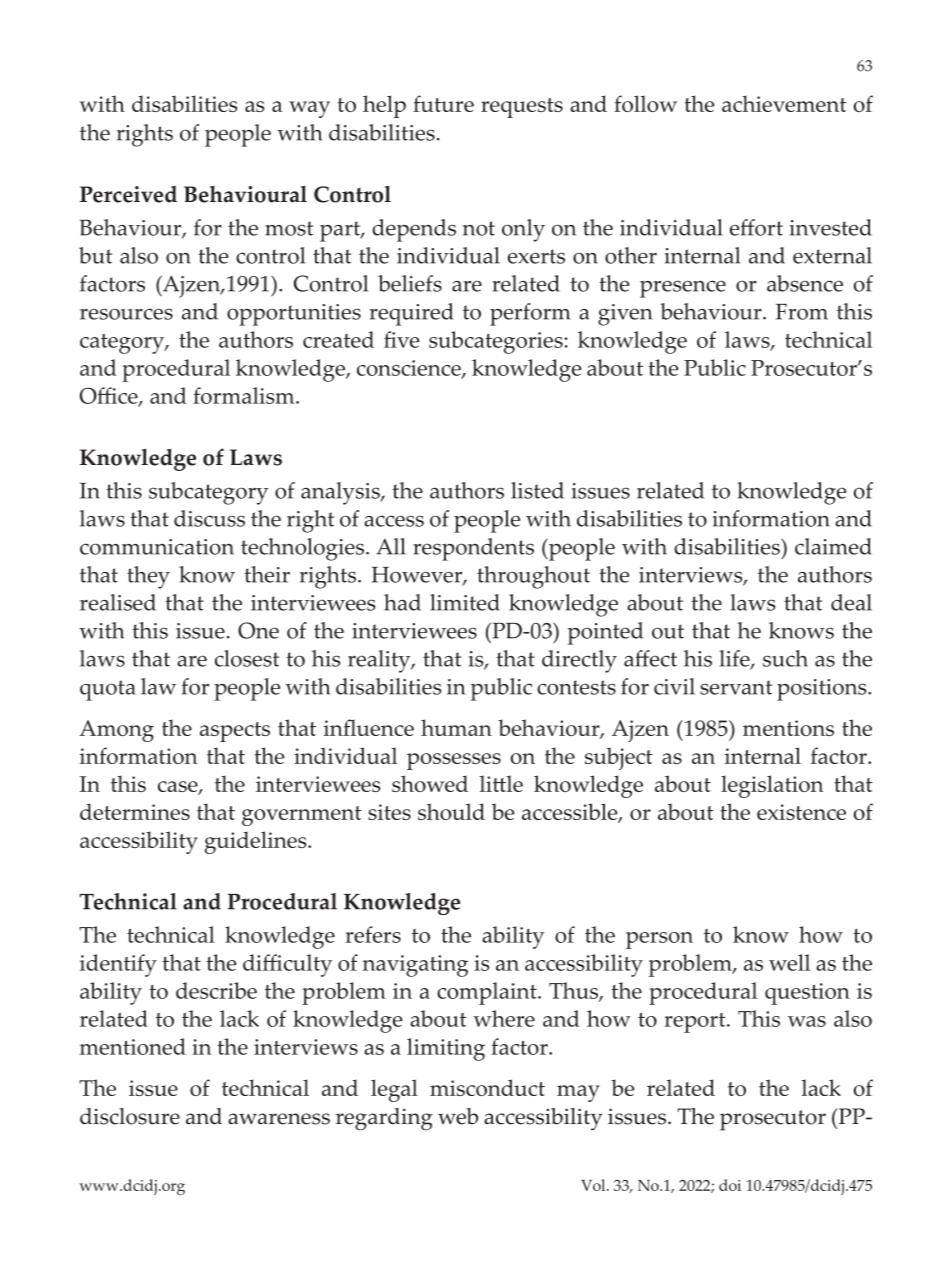 The image size is (952, 1271). What do you see at coordinates (458, 1116) in the screenshot?
I see `web` at bounding box center [458, 1116].
